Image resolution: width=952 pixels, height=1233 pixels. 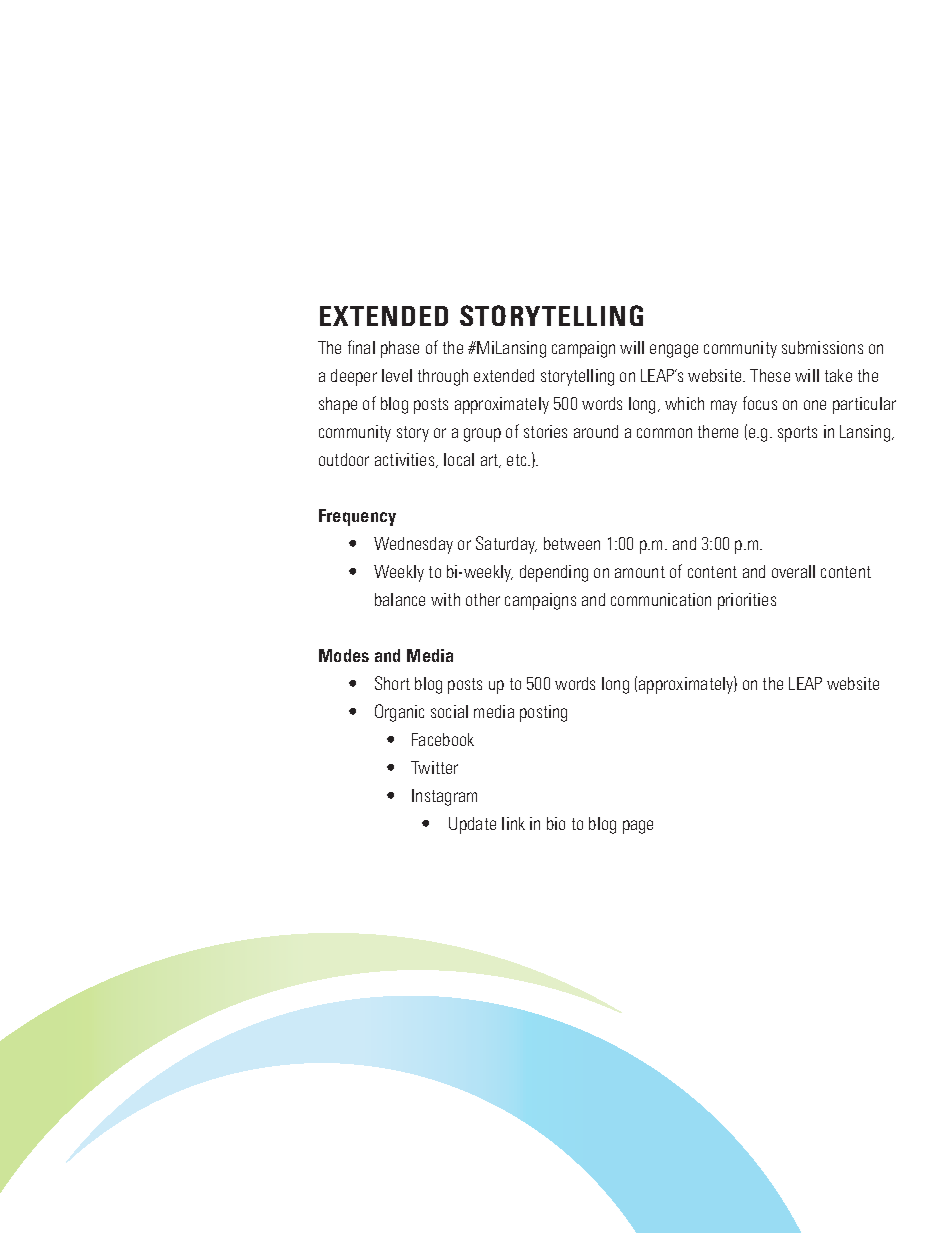 What do you see at coordinates (444, 797) in the image?
I see `Instagram` at bounding box center [444, 797].
